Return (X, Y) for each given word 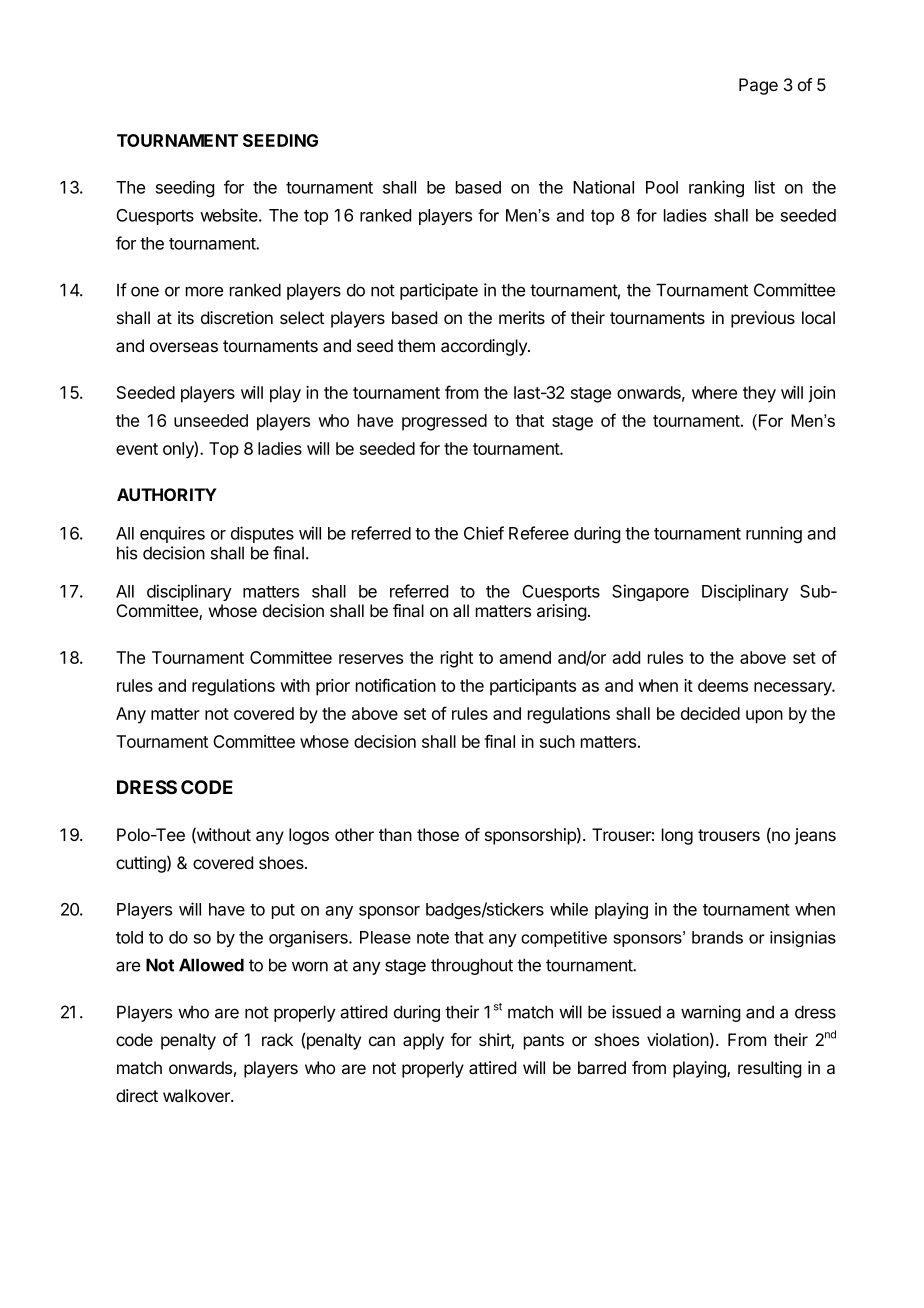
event (137, 449)
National (603, 187)
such (557, 741)
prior (333, 687)
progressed (444, 422)
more (204, 291)
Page (758, 86)
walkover (197, 1096)
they (759, 394)
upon (764, 717)
